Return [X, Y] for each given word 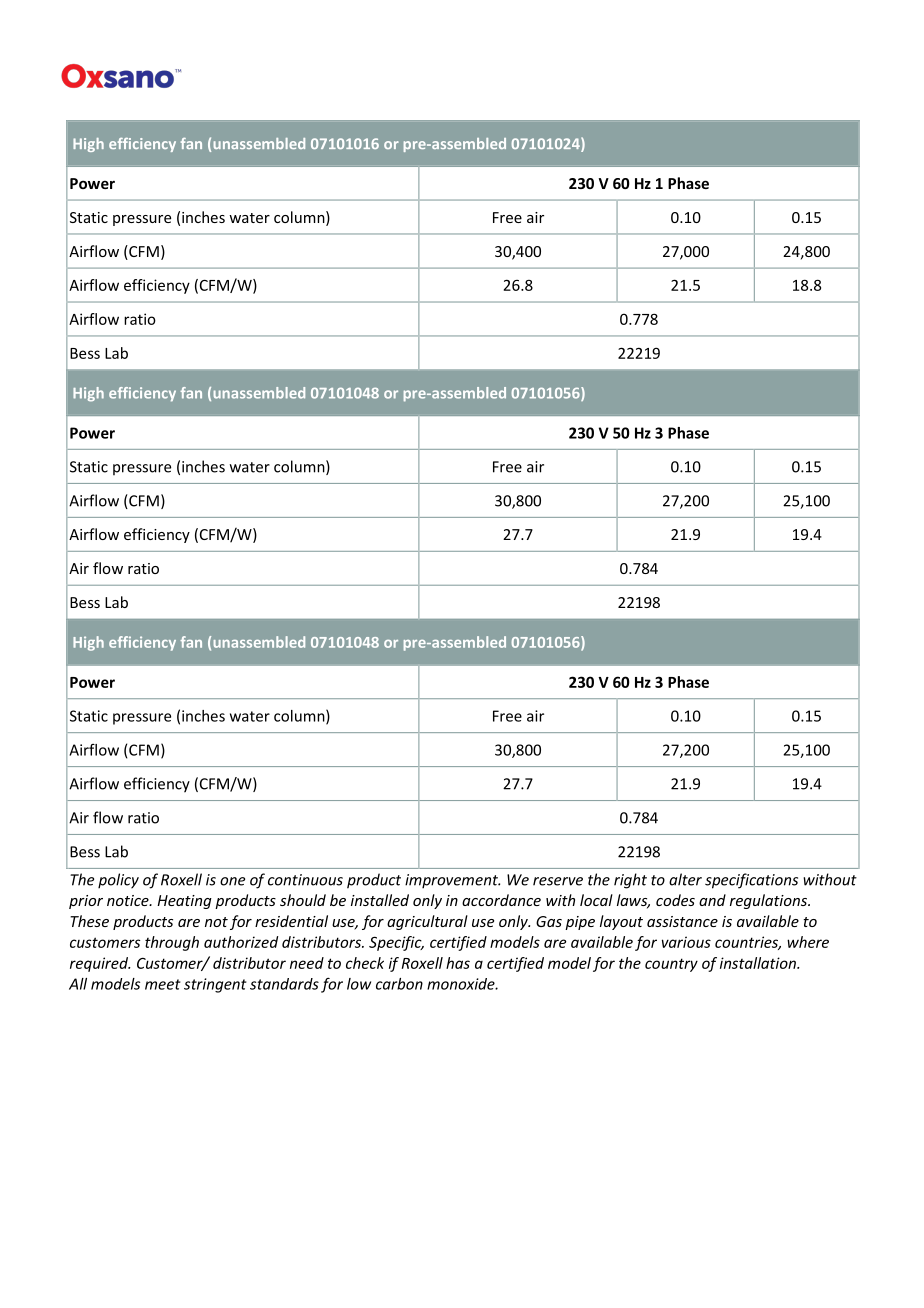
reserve [558, 881]
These [89, 921]
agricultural [427, 922]
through [172, 943]
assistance [682, 921]
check [365, 963]
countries [748, 943]
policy [118, 881]
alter [685, 879]
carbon [399, 984]
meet [163, 984]
